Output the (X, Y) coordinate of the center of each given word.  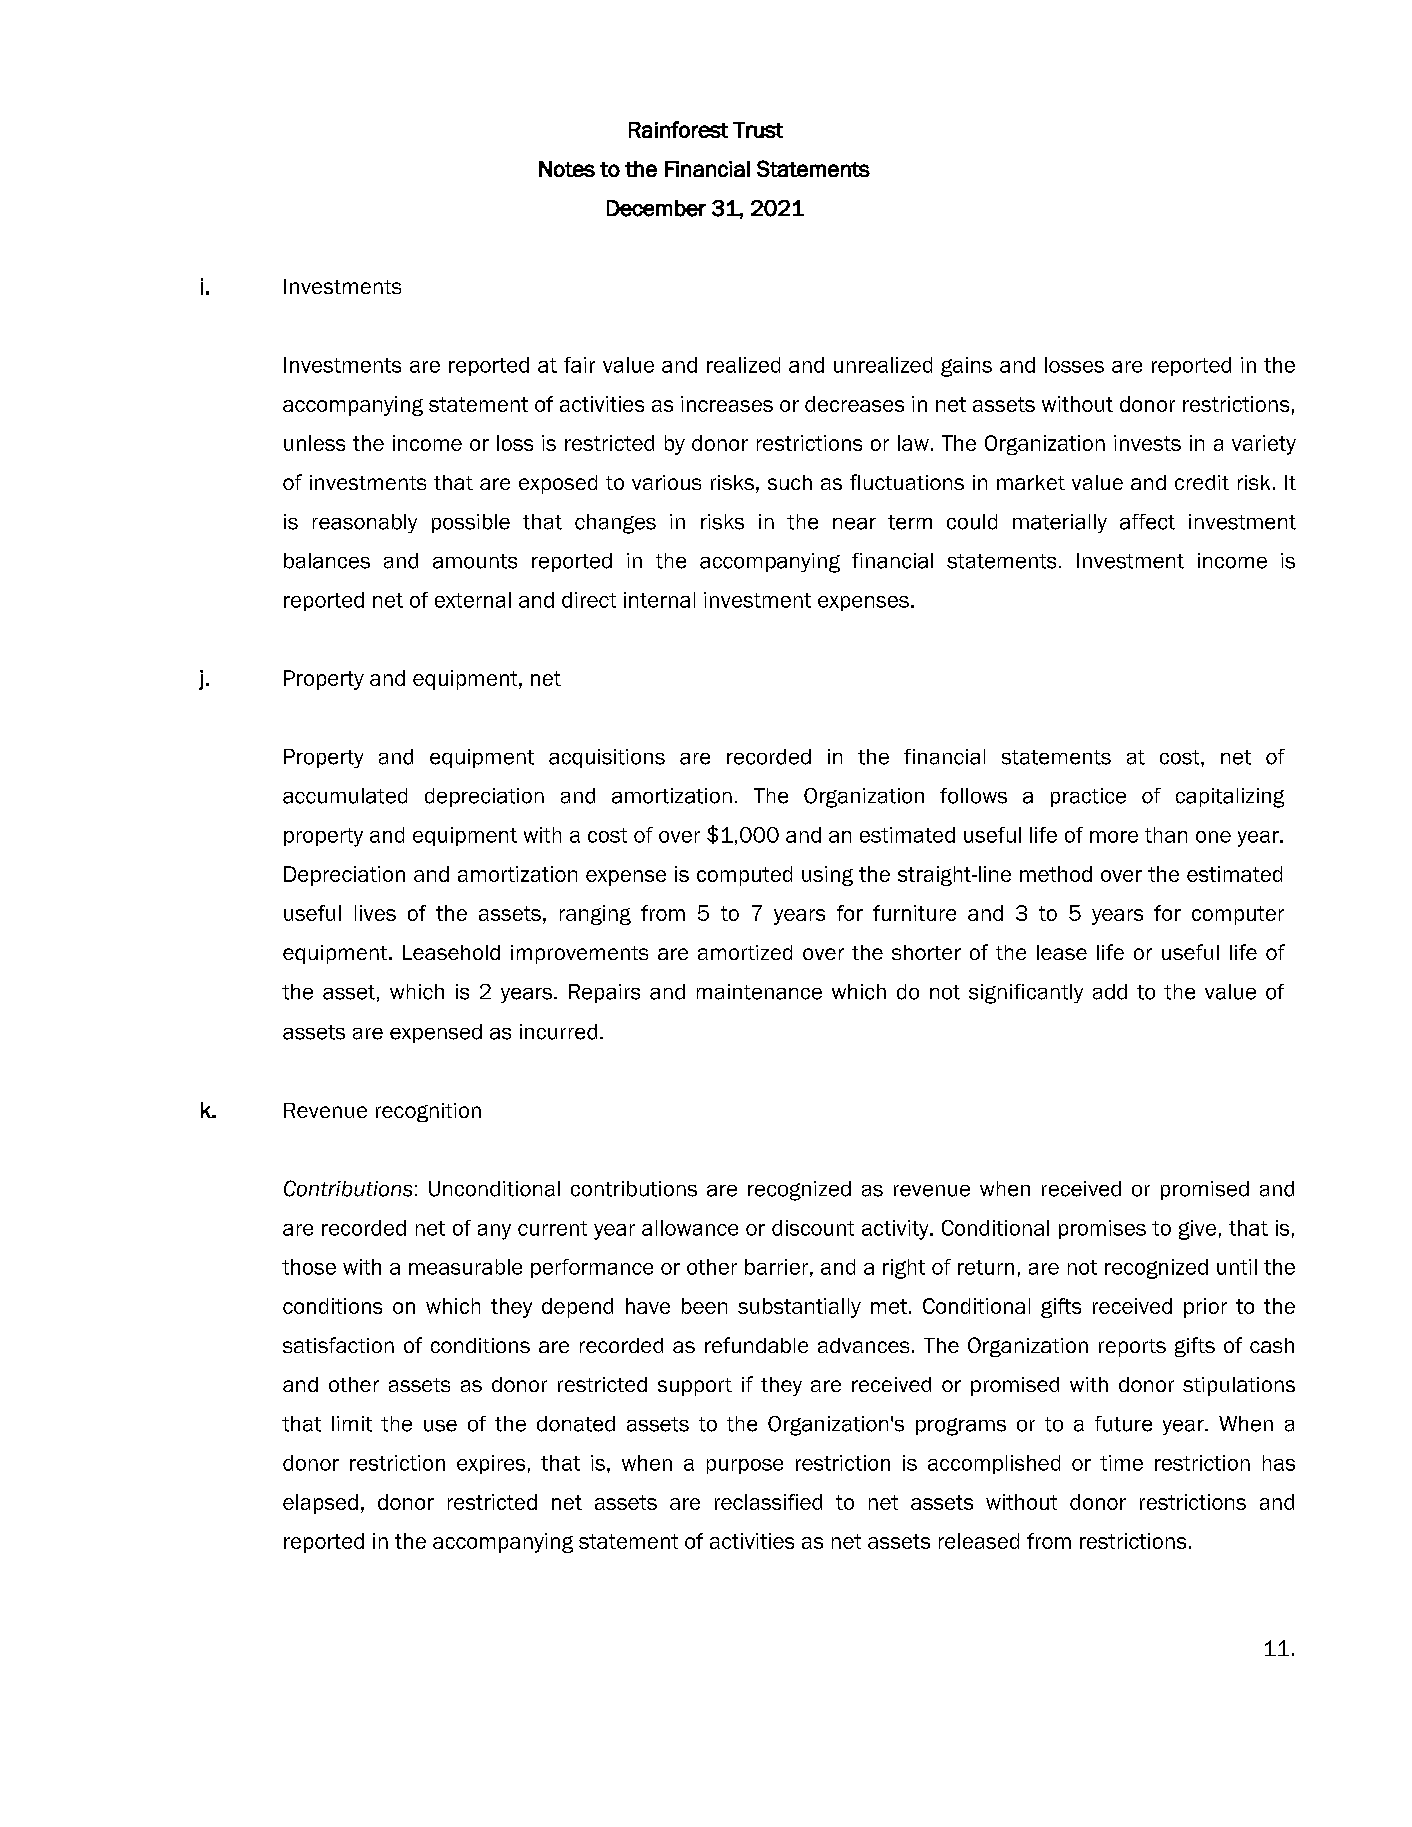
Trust (758, 130)
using (827, 876)
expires (491, 1464)
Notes (567, 169)
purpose (745, 1466)
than (1166, 835)
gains (966, 367)
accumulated (345, 796)
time (1121, 1463)
